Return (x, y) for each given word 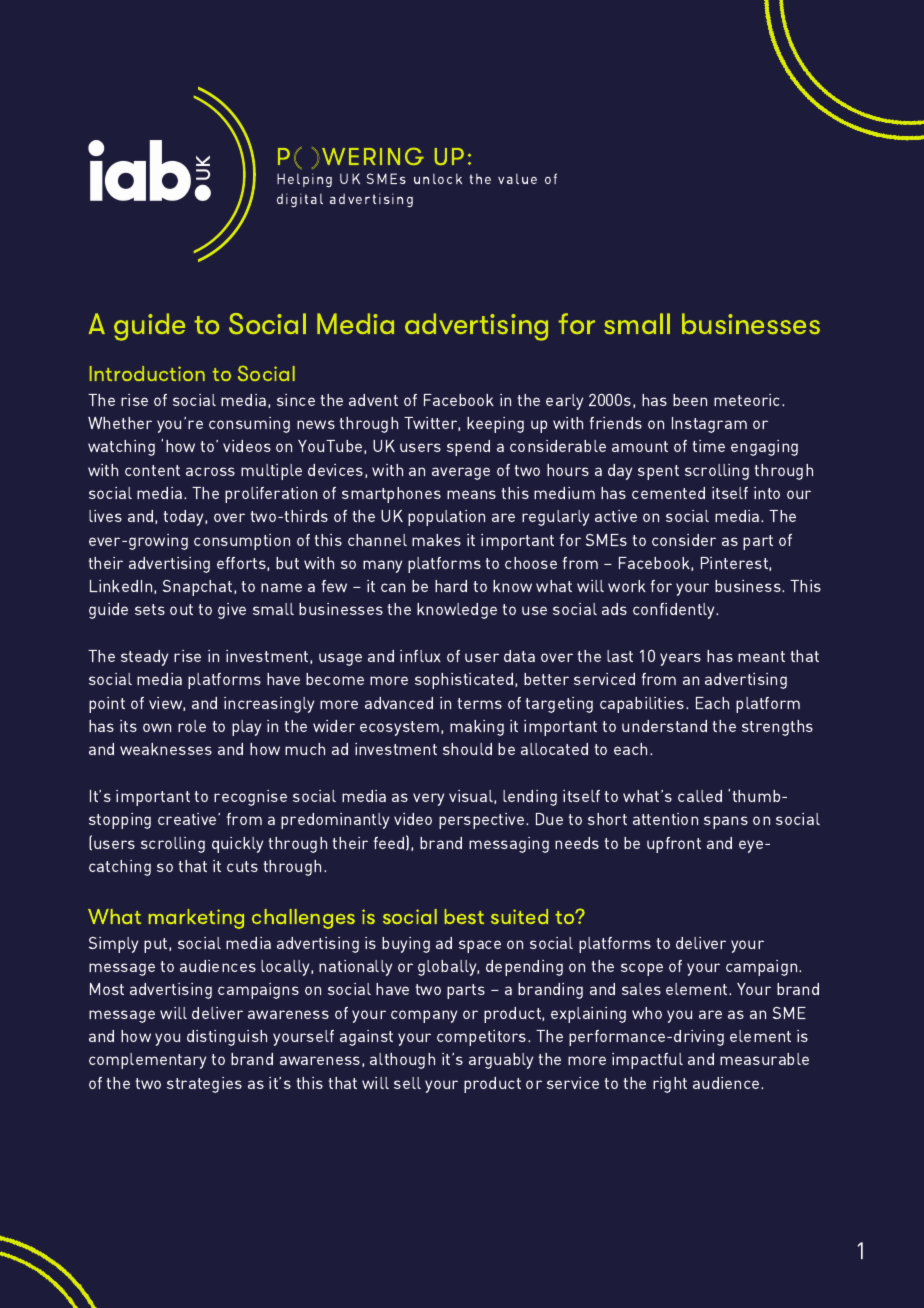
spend (468, 448)
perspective (483, 821)
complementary (147, 1061)
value (517, 178)
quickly (237, 845)
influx (420, 656)
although (402, 1061)
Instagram (709, 425)
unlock (438, 178)
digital (300, 200)
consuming (249, 425)
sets (150, 609)
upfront (674, 845)
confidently (675, 611)
